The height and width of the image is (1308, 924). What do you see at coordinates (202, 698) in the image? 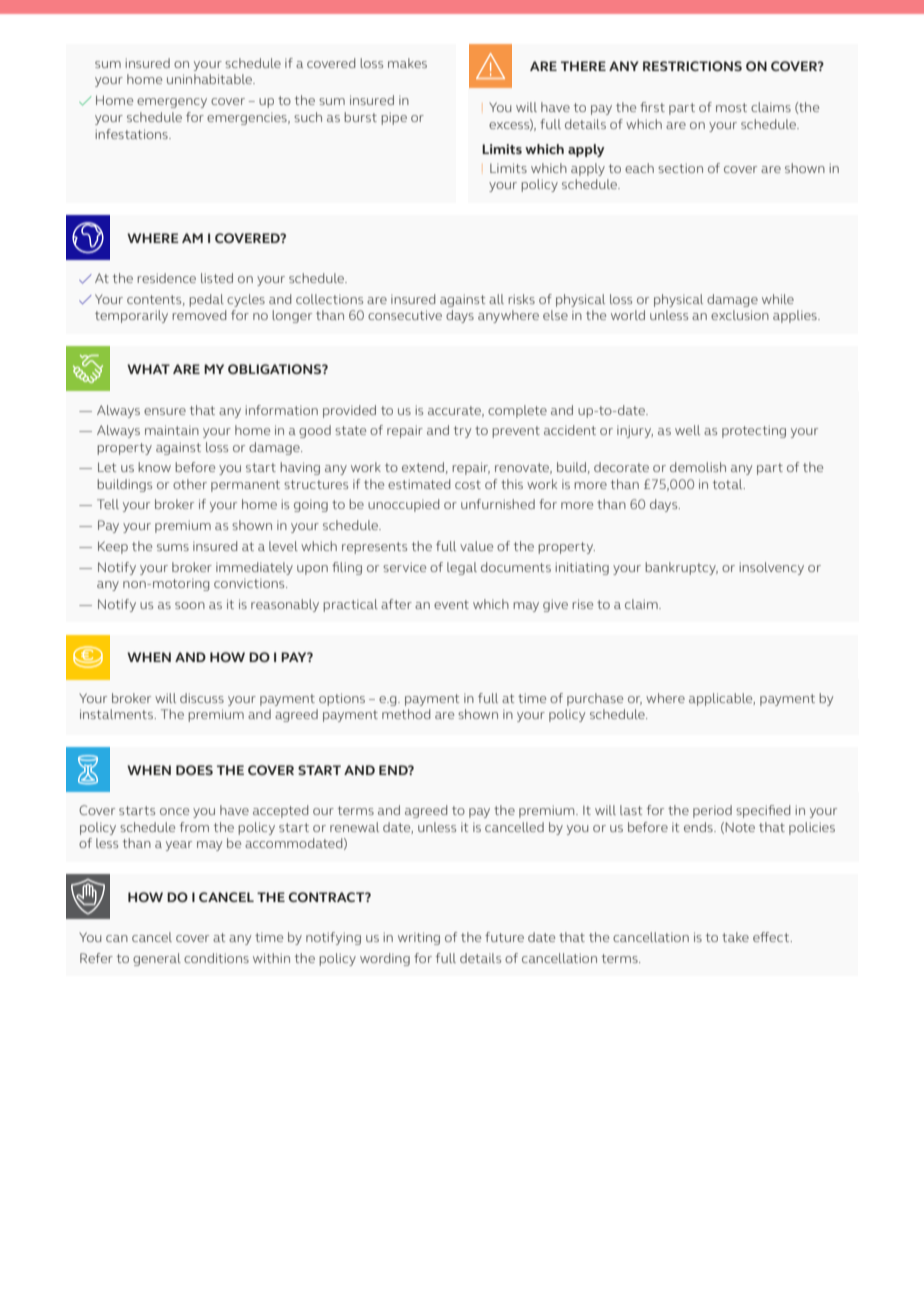
I see `discuss` at bounding box center [202, 698].
